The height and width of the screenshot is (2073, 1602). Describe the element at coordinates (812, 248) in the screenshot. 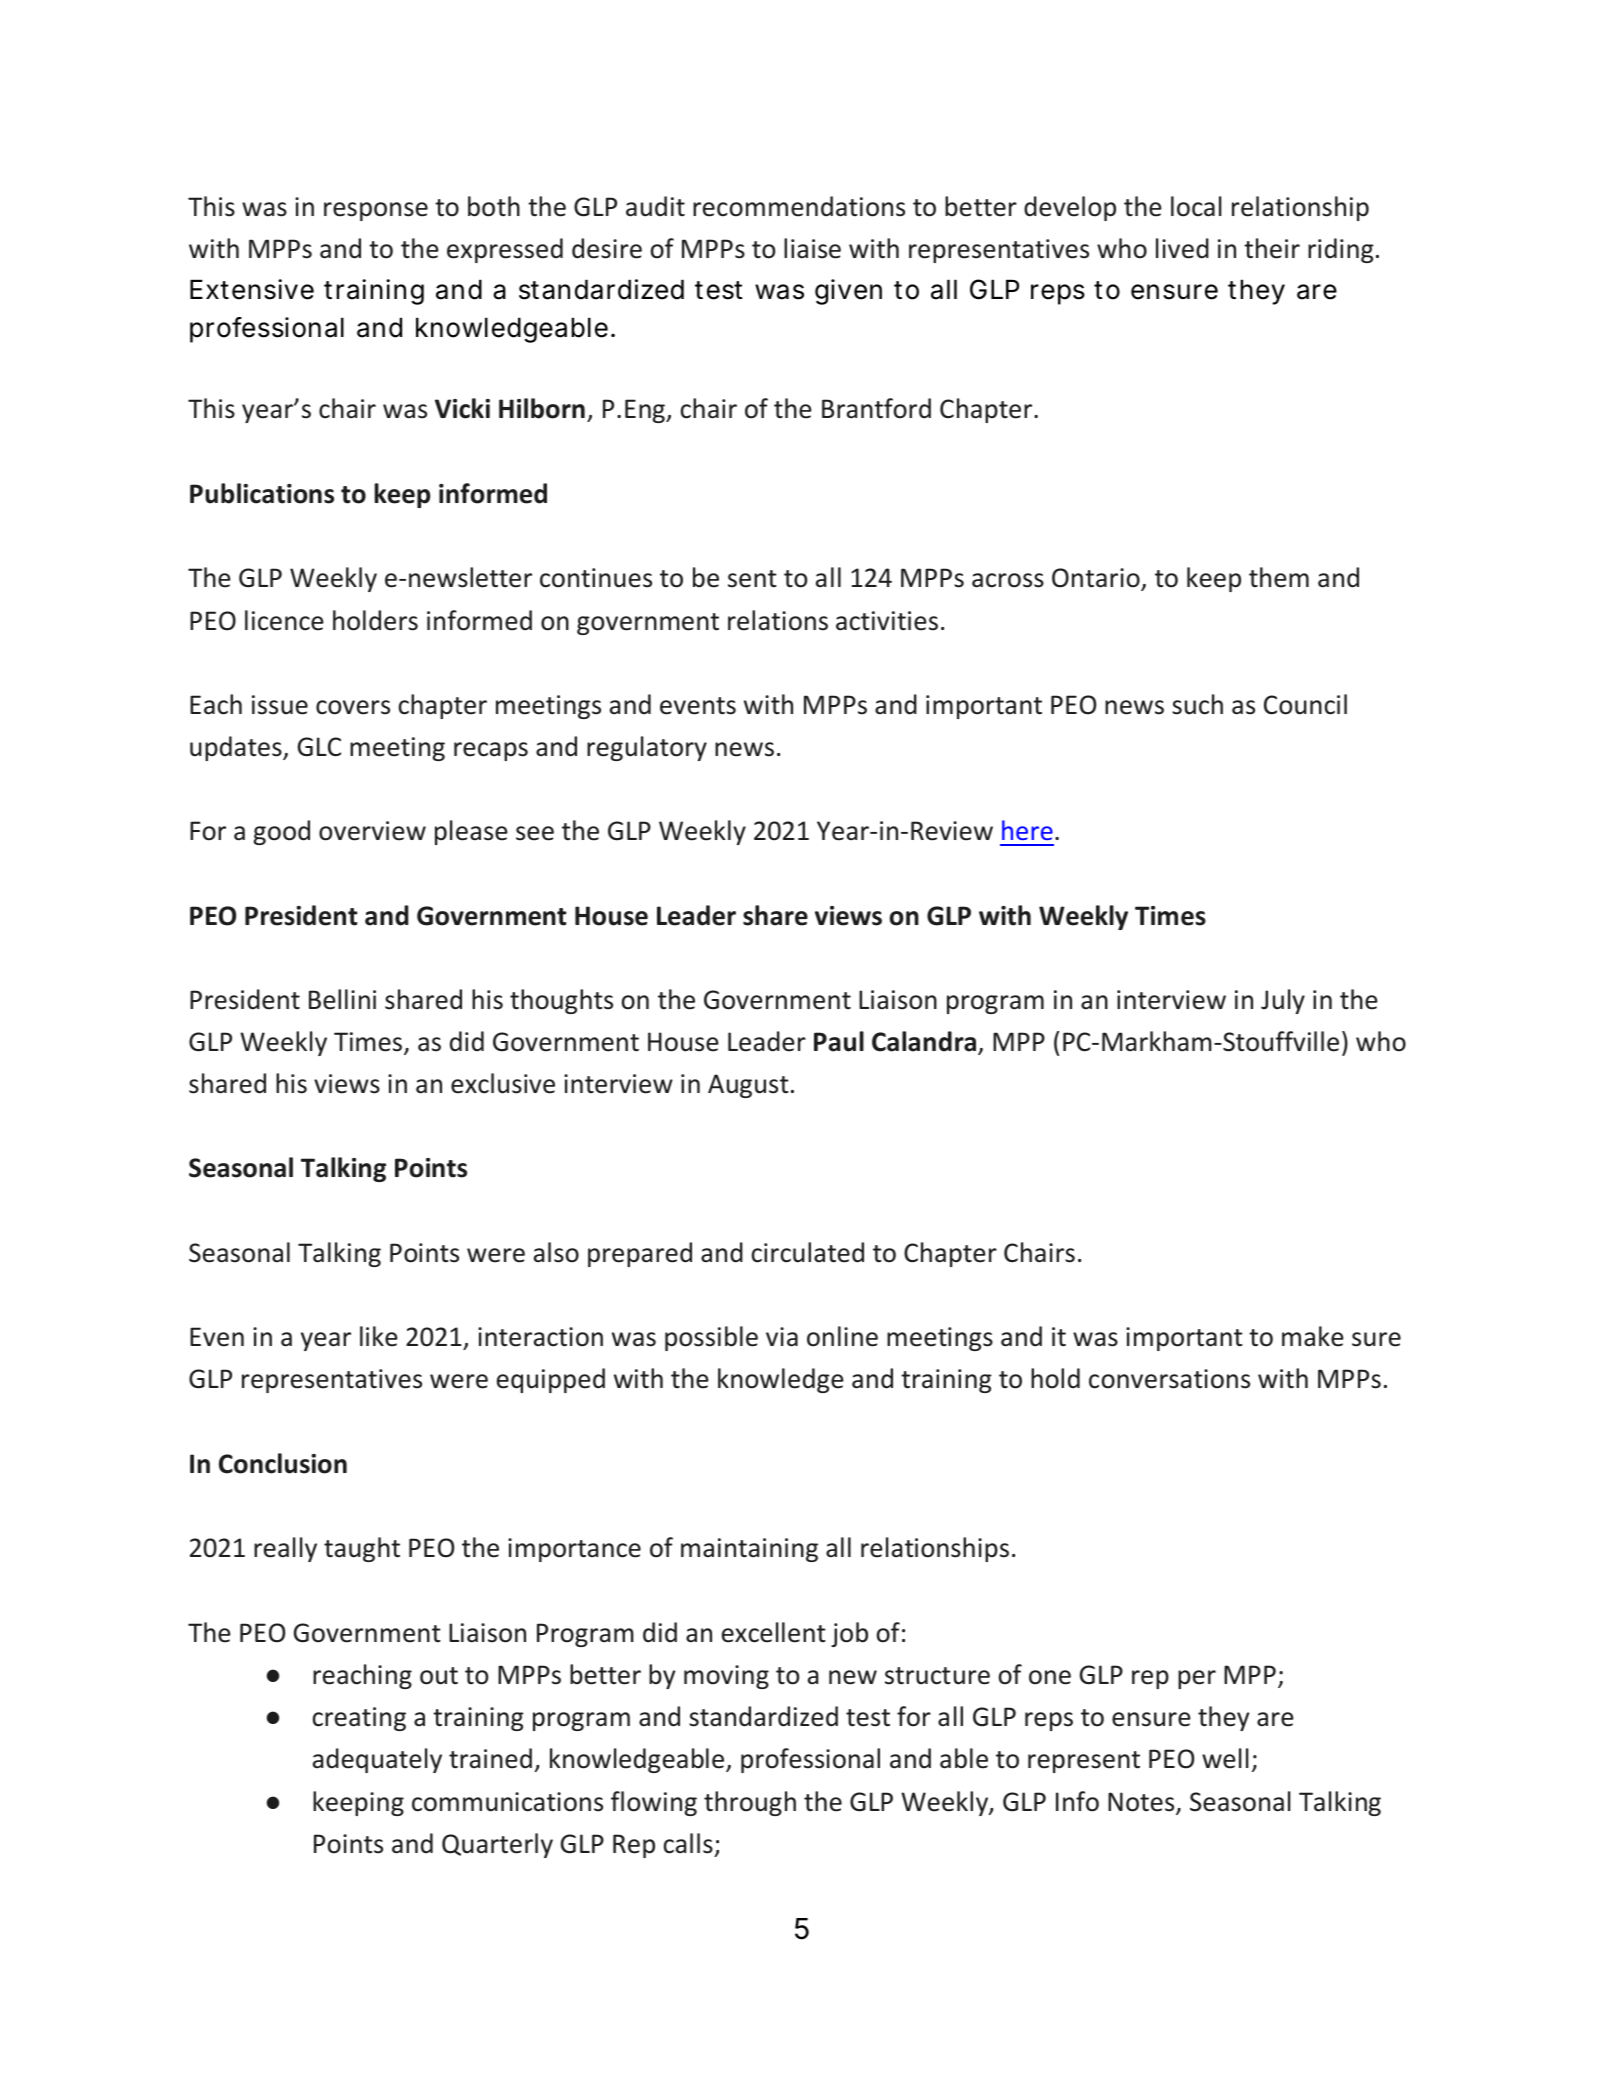

I see `liaise` at that location.
